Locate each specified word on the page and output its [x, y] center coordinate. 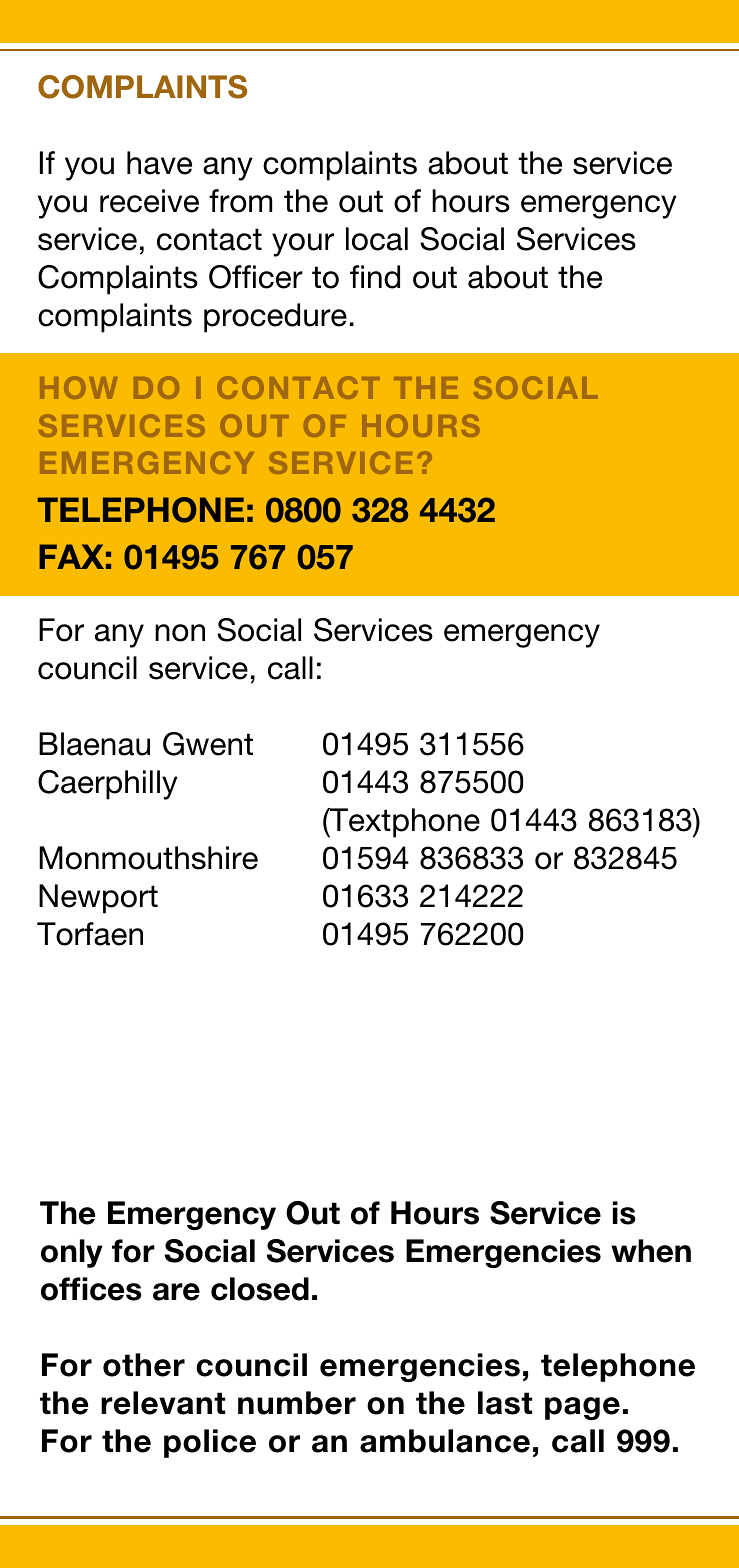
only [72, 1253]
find [375, 277]
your [303, 245]
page [582, 1408]
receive [149, 201]
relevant [163, 1403]
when [651, 1251]
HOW [79, 387]
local [377, 239]
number [297, 1403]
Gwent [208, 744]
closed [260, 1289]
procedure [275, 318]
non [180, 633]
